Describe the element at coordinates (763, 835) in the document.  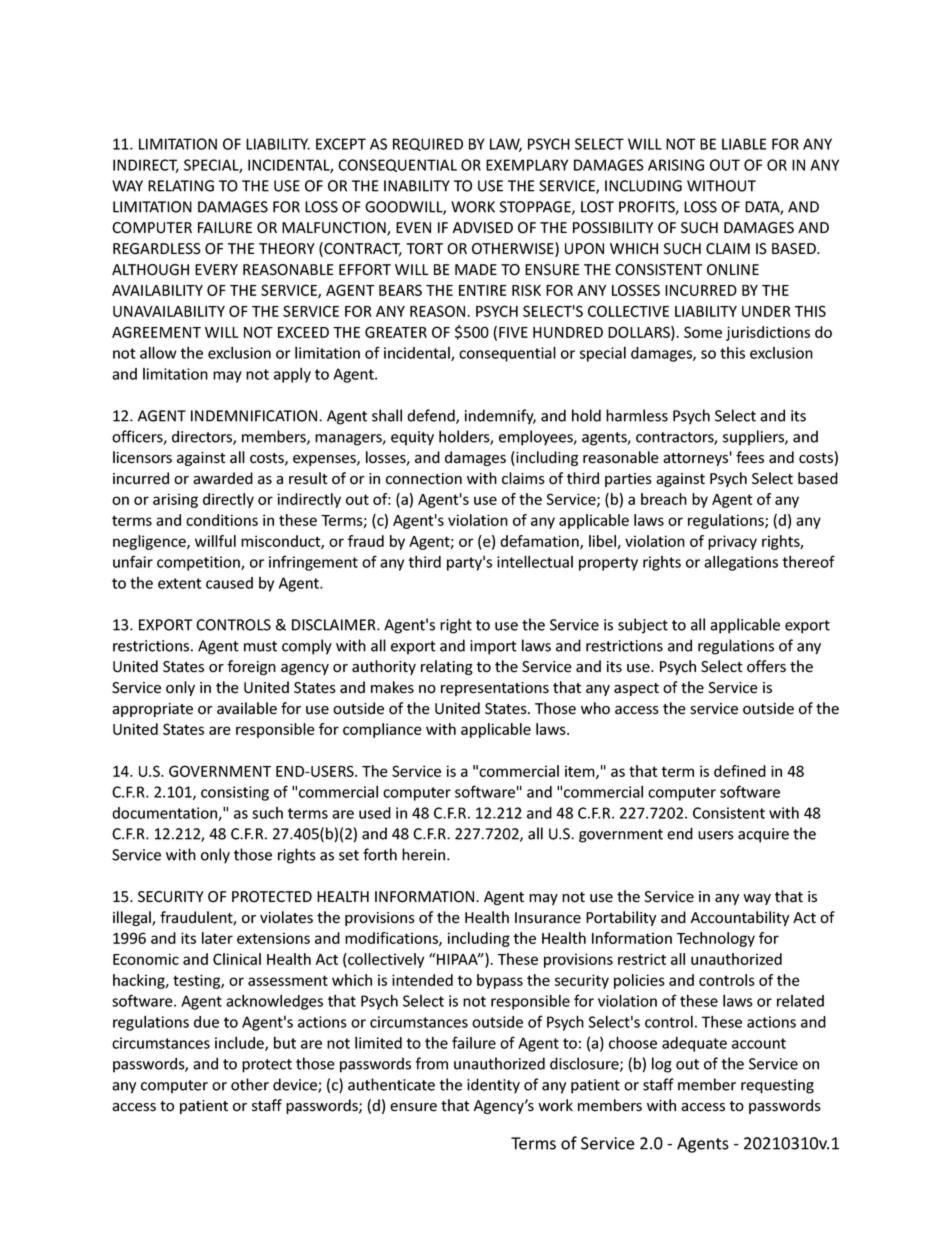
I see `acquire` at that location.
